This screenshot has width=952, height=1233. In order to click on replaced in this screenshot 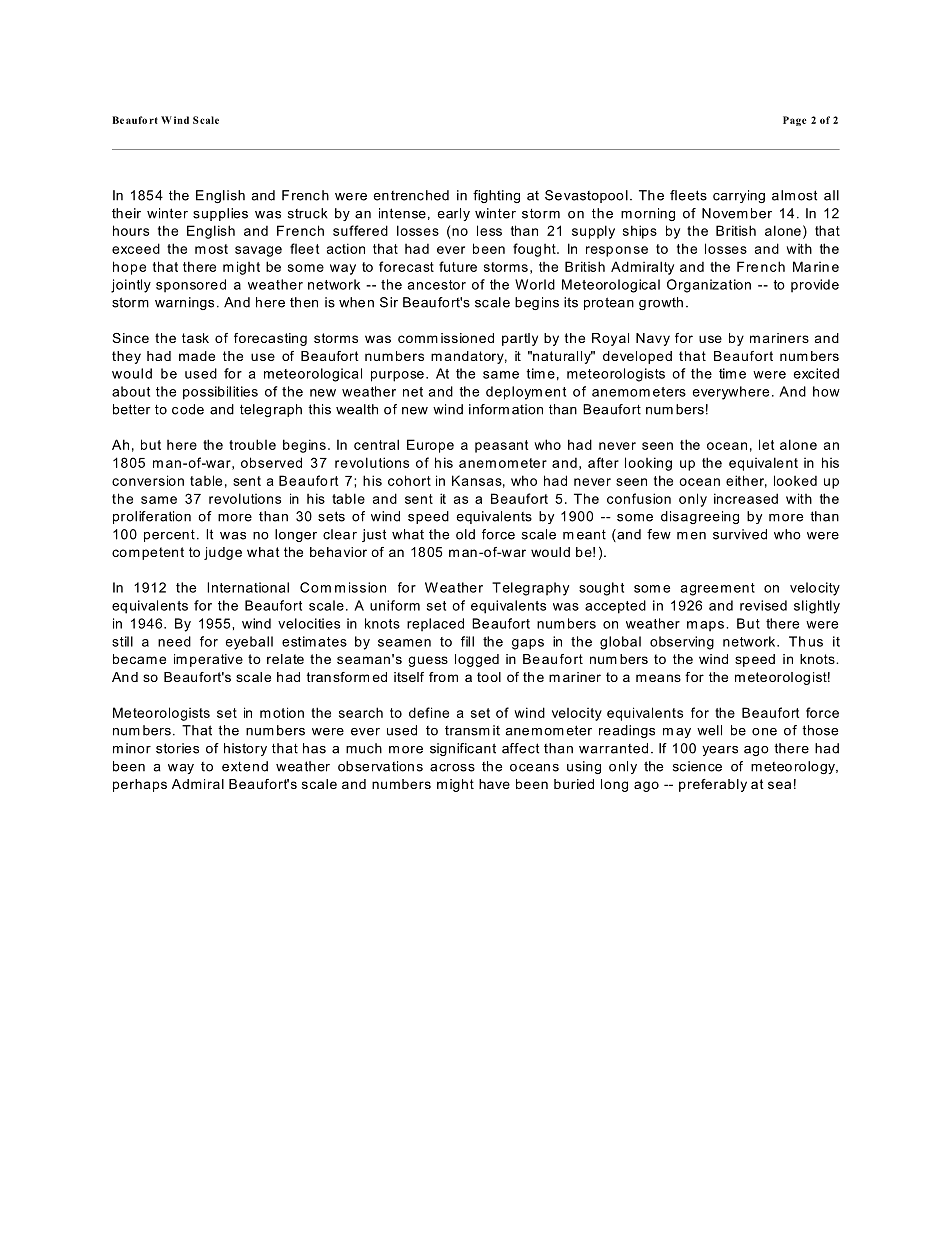, I will do `click(435, 625)`.
